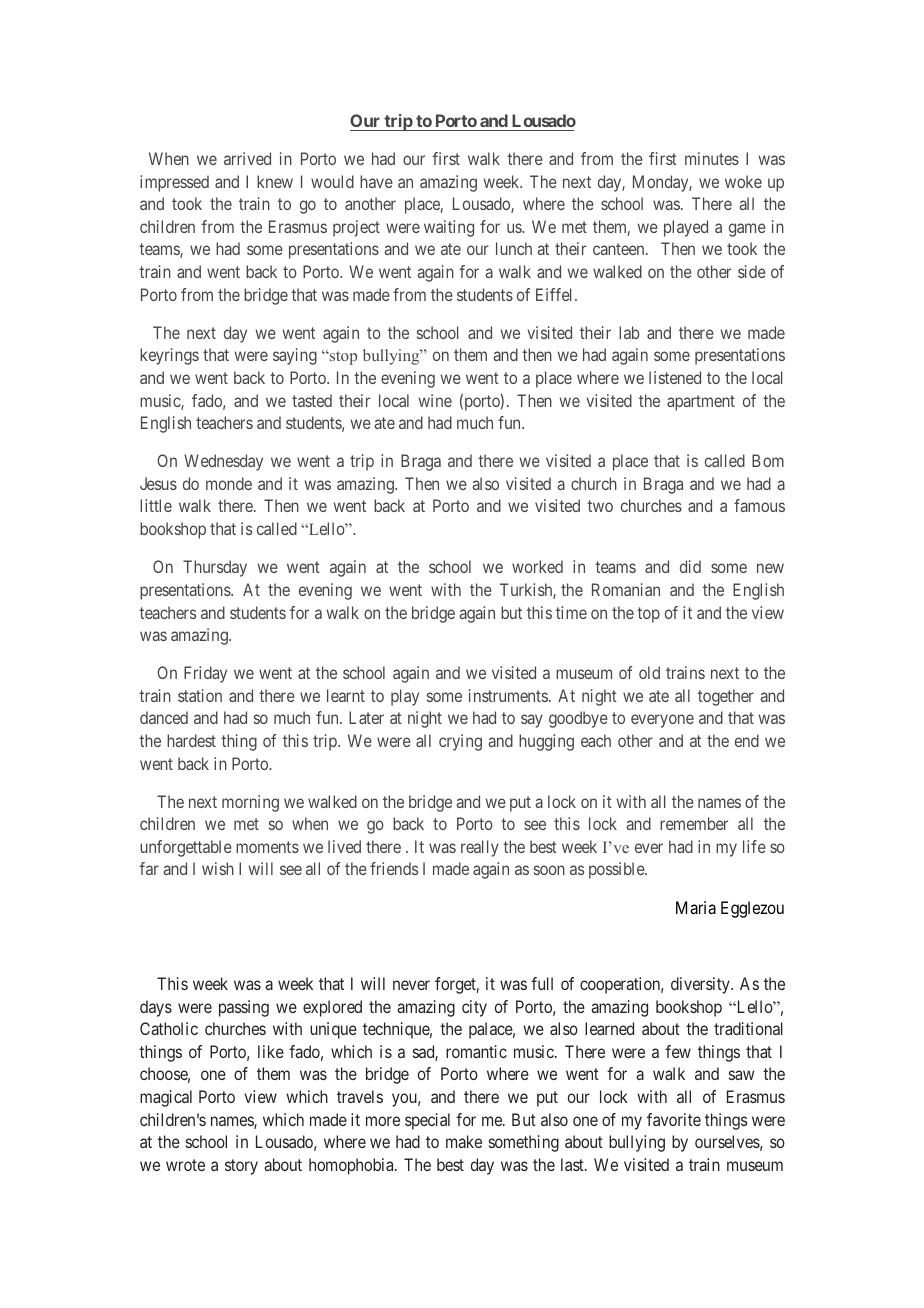 The image size is (924, 1308). I want to click on minutes, so click(712, 158).
